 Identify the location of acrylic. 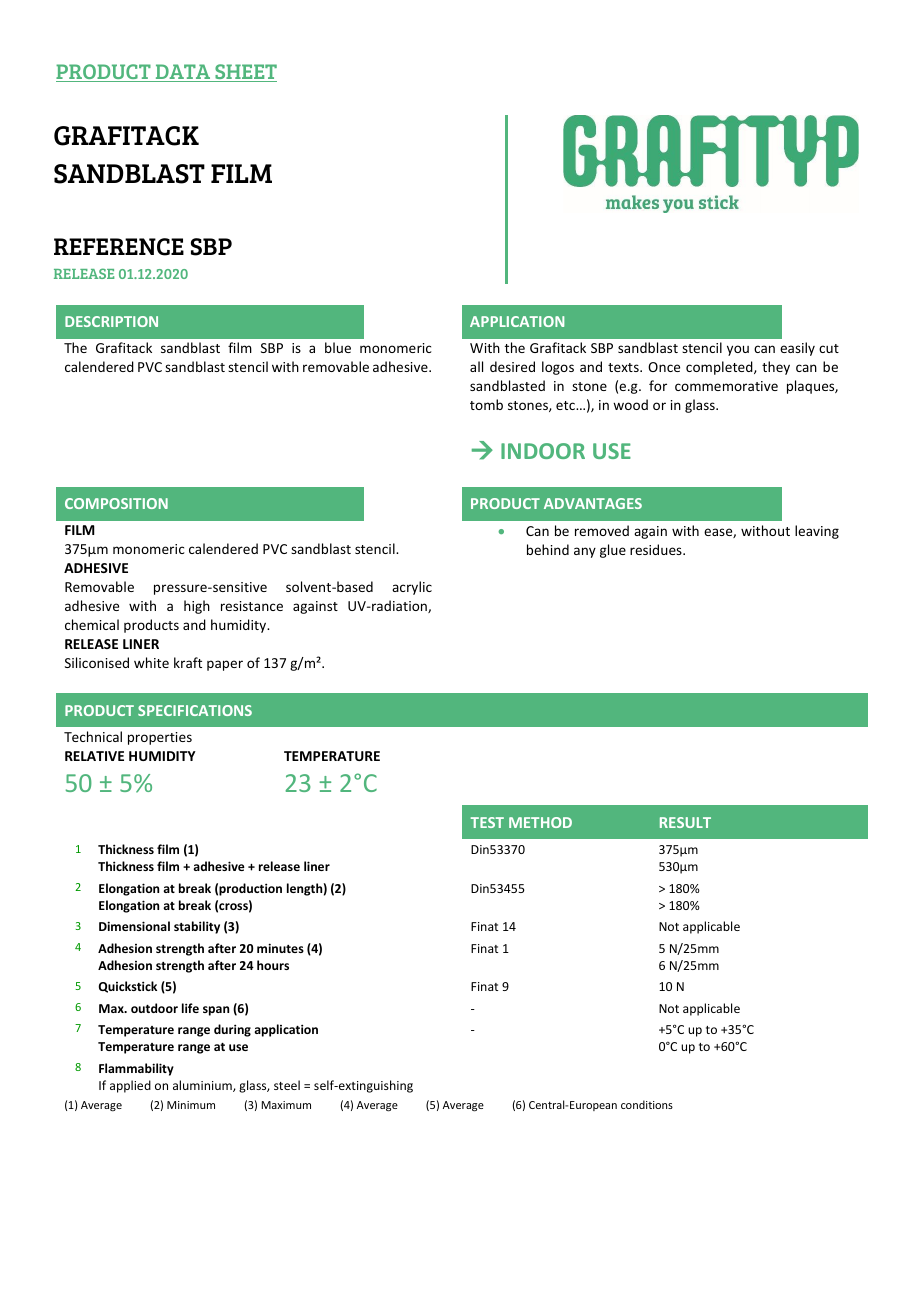
(412, 588).
